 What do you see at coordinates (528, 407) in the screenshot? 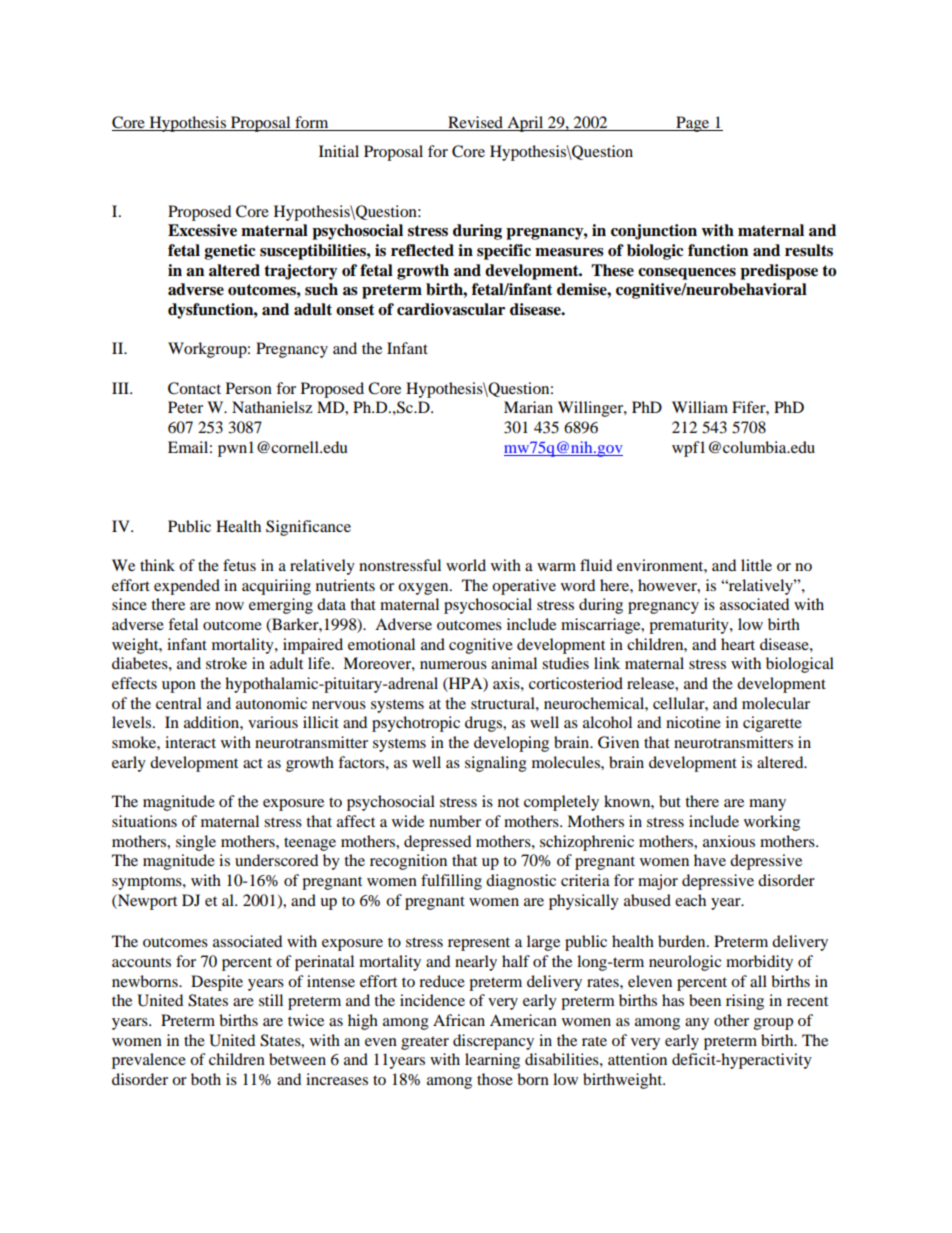
I see `Marian` at bounding box center [528, 407].
